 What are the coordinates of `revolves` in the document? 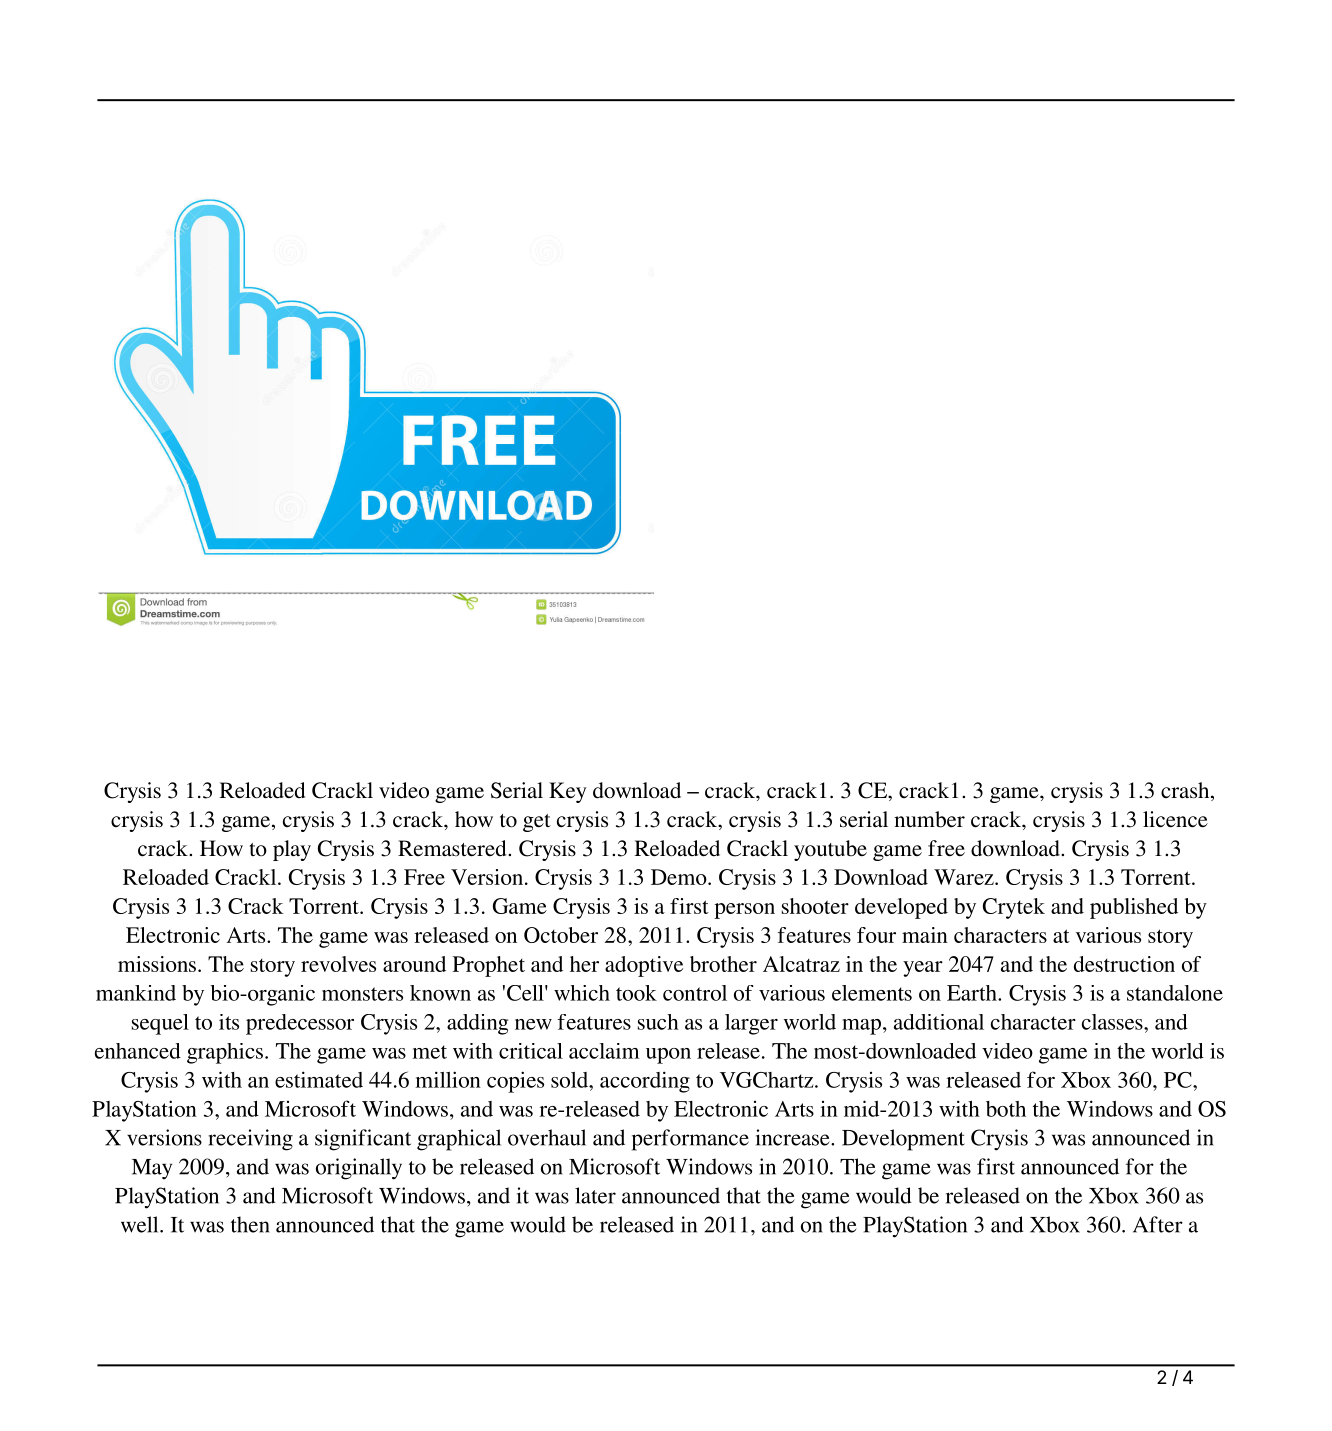 It's located at (338, 964).
